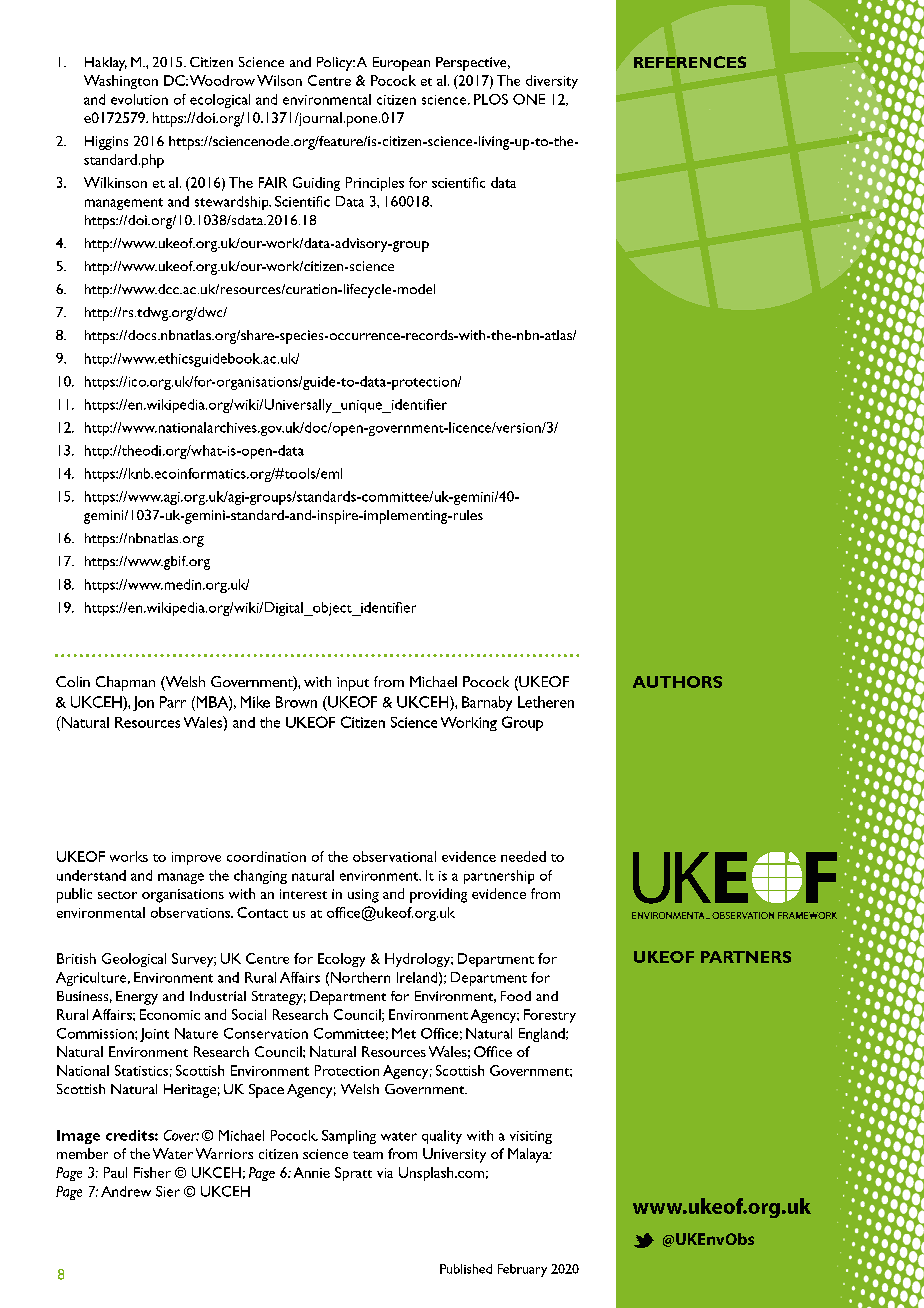  I want to click on needed, so click(523, 856).
